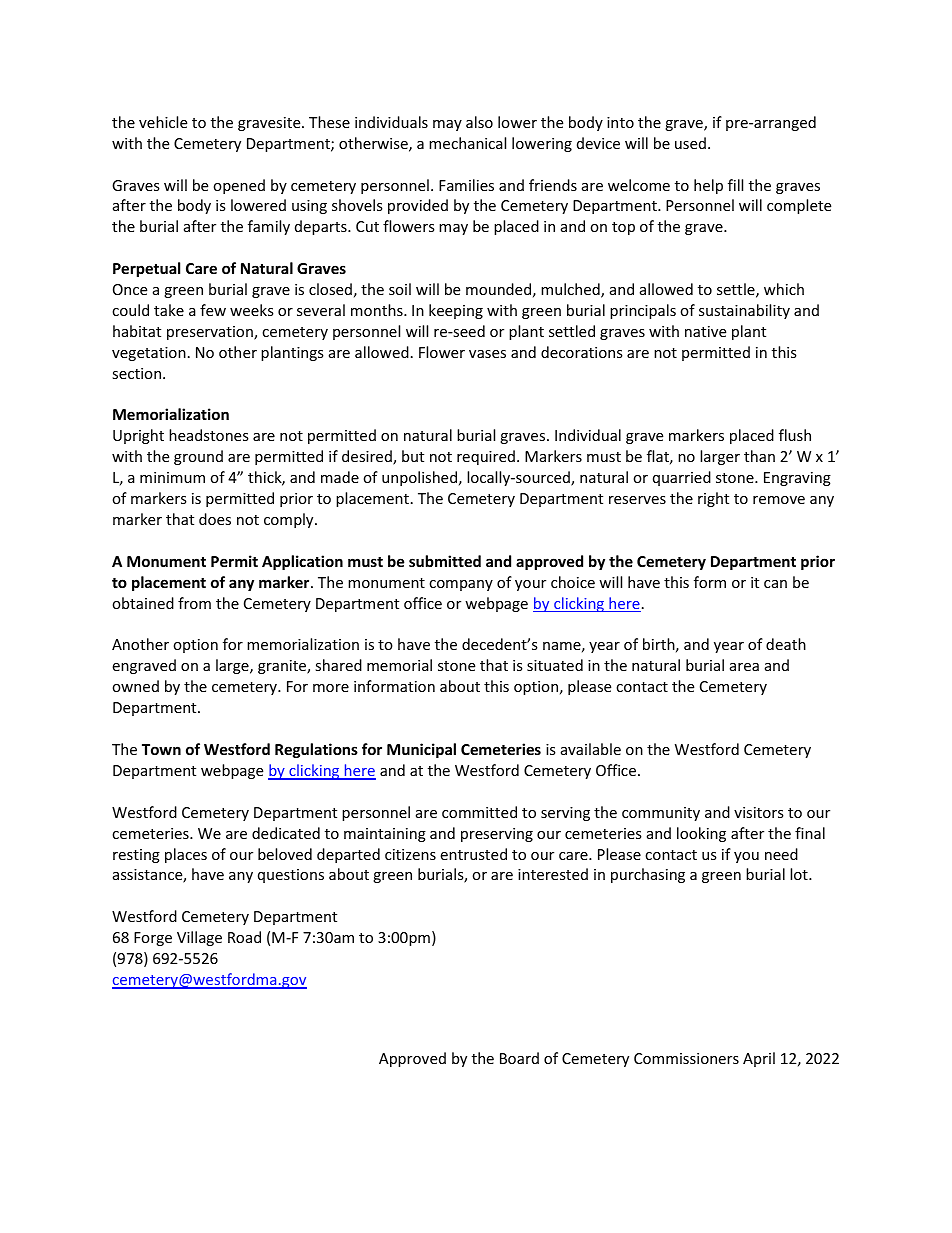 Image resolution: width=952 pixels, height=1233 pixels. Describe the element at coordinates (239, 186) in the screenshot. I see `opened` at that location.
